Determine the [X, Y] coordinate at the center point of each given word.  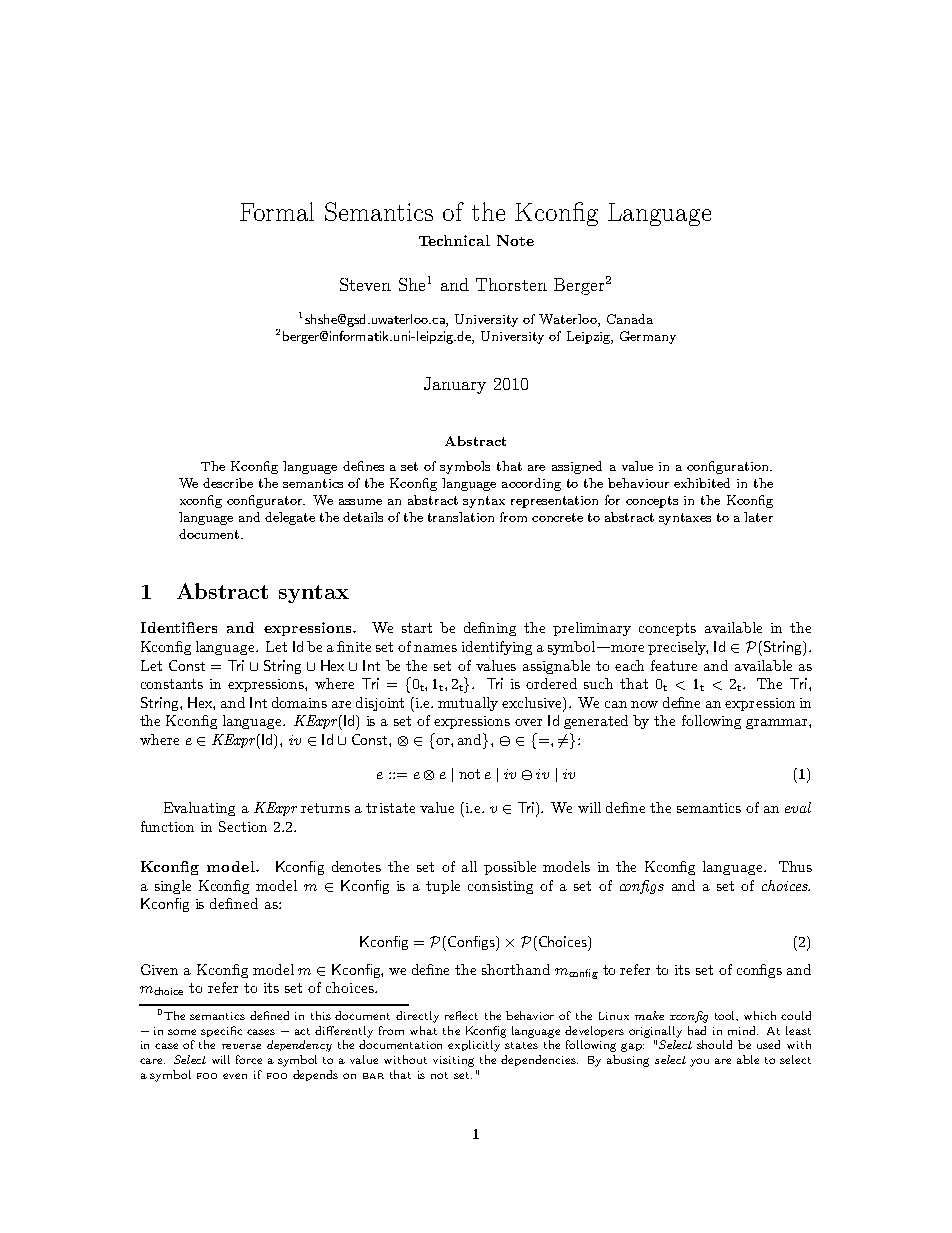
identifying [497, 648]
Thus [795, 866]
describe [228, 483]
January [455, 385]
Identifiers [179, 627]
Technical [454, 240]
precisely [678, 648]
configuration [729, 467]
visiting [453, 1061]
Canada [630, 319]
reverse [241, 1046]
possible [510, 868]
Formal [277, 211]
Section [243, 826]
